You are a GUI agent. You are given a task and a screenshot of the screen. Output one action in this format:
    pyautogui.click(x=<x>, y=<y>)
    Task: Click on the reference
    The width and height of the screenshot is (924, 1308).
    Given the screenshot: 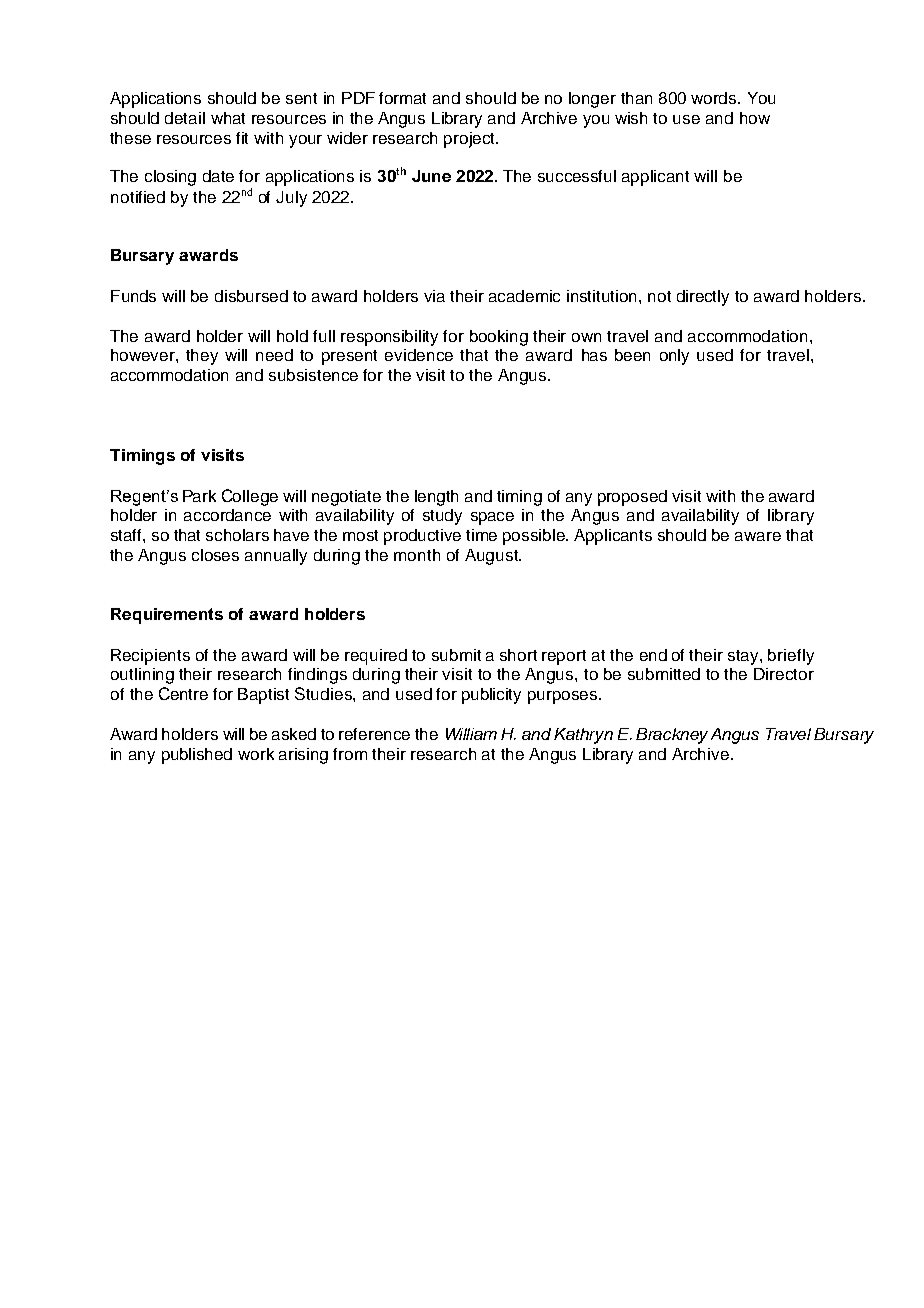 What is the action you would take?
    pyautogui.click(x=374, y=734)
